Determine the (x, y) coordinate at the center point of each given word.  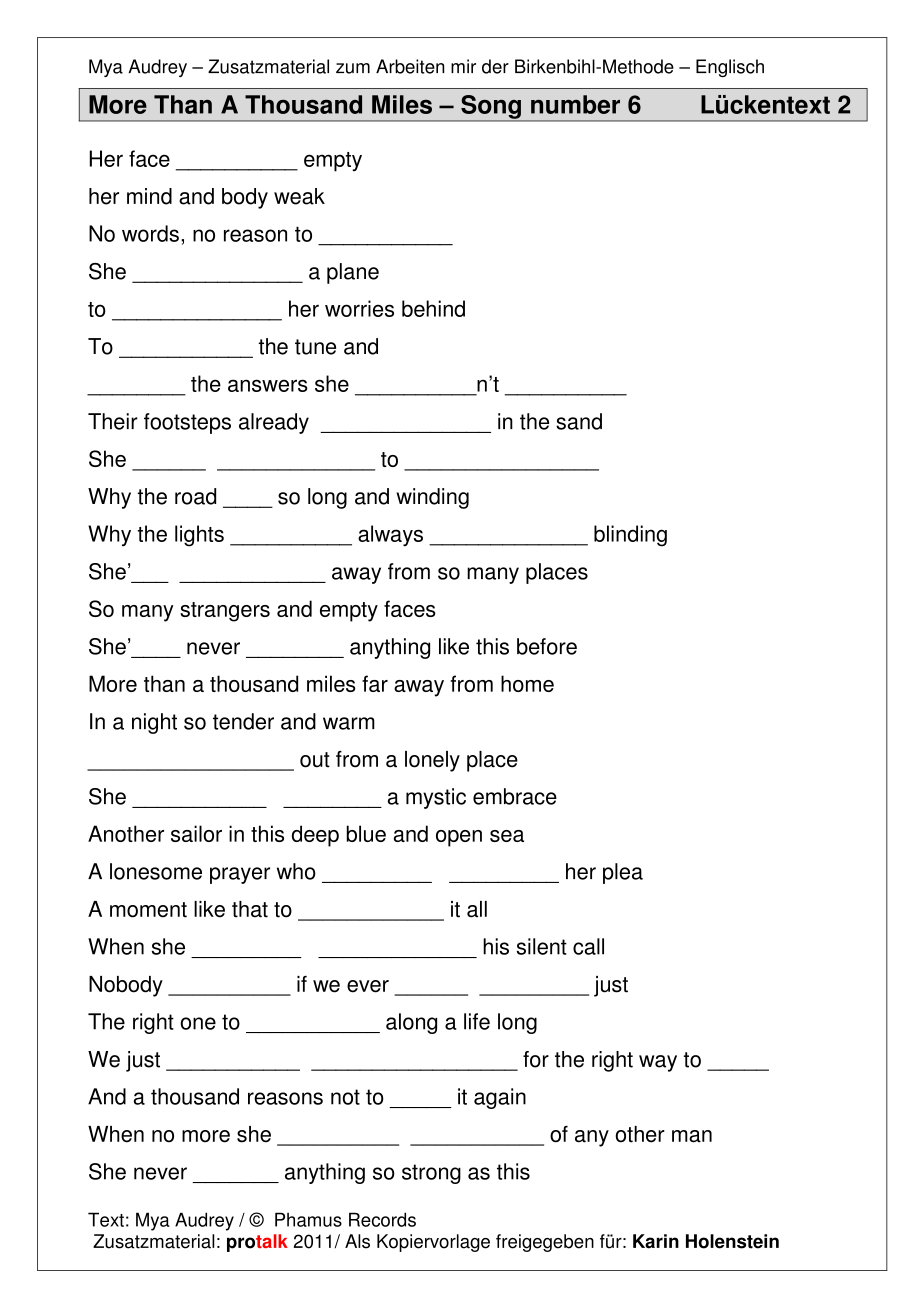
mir (463, 66)
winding (432, 498)
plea (623, 873)
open (459, 838)
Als (357, 1241)
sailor (196, 833)
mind (149, 196)
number (575, 104)
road (195, 496)
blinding (630, 536)
